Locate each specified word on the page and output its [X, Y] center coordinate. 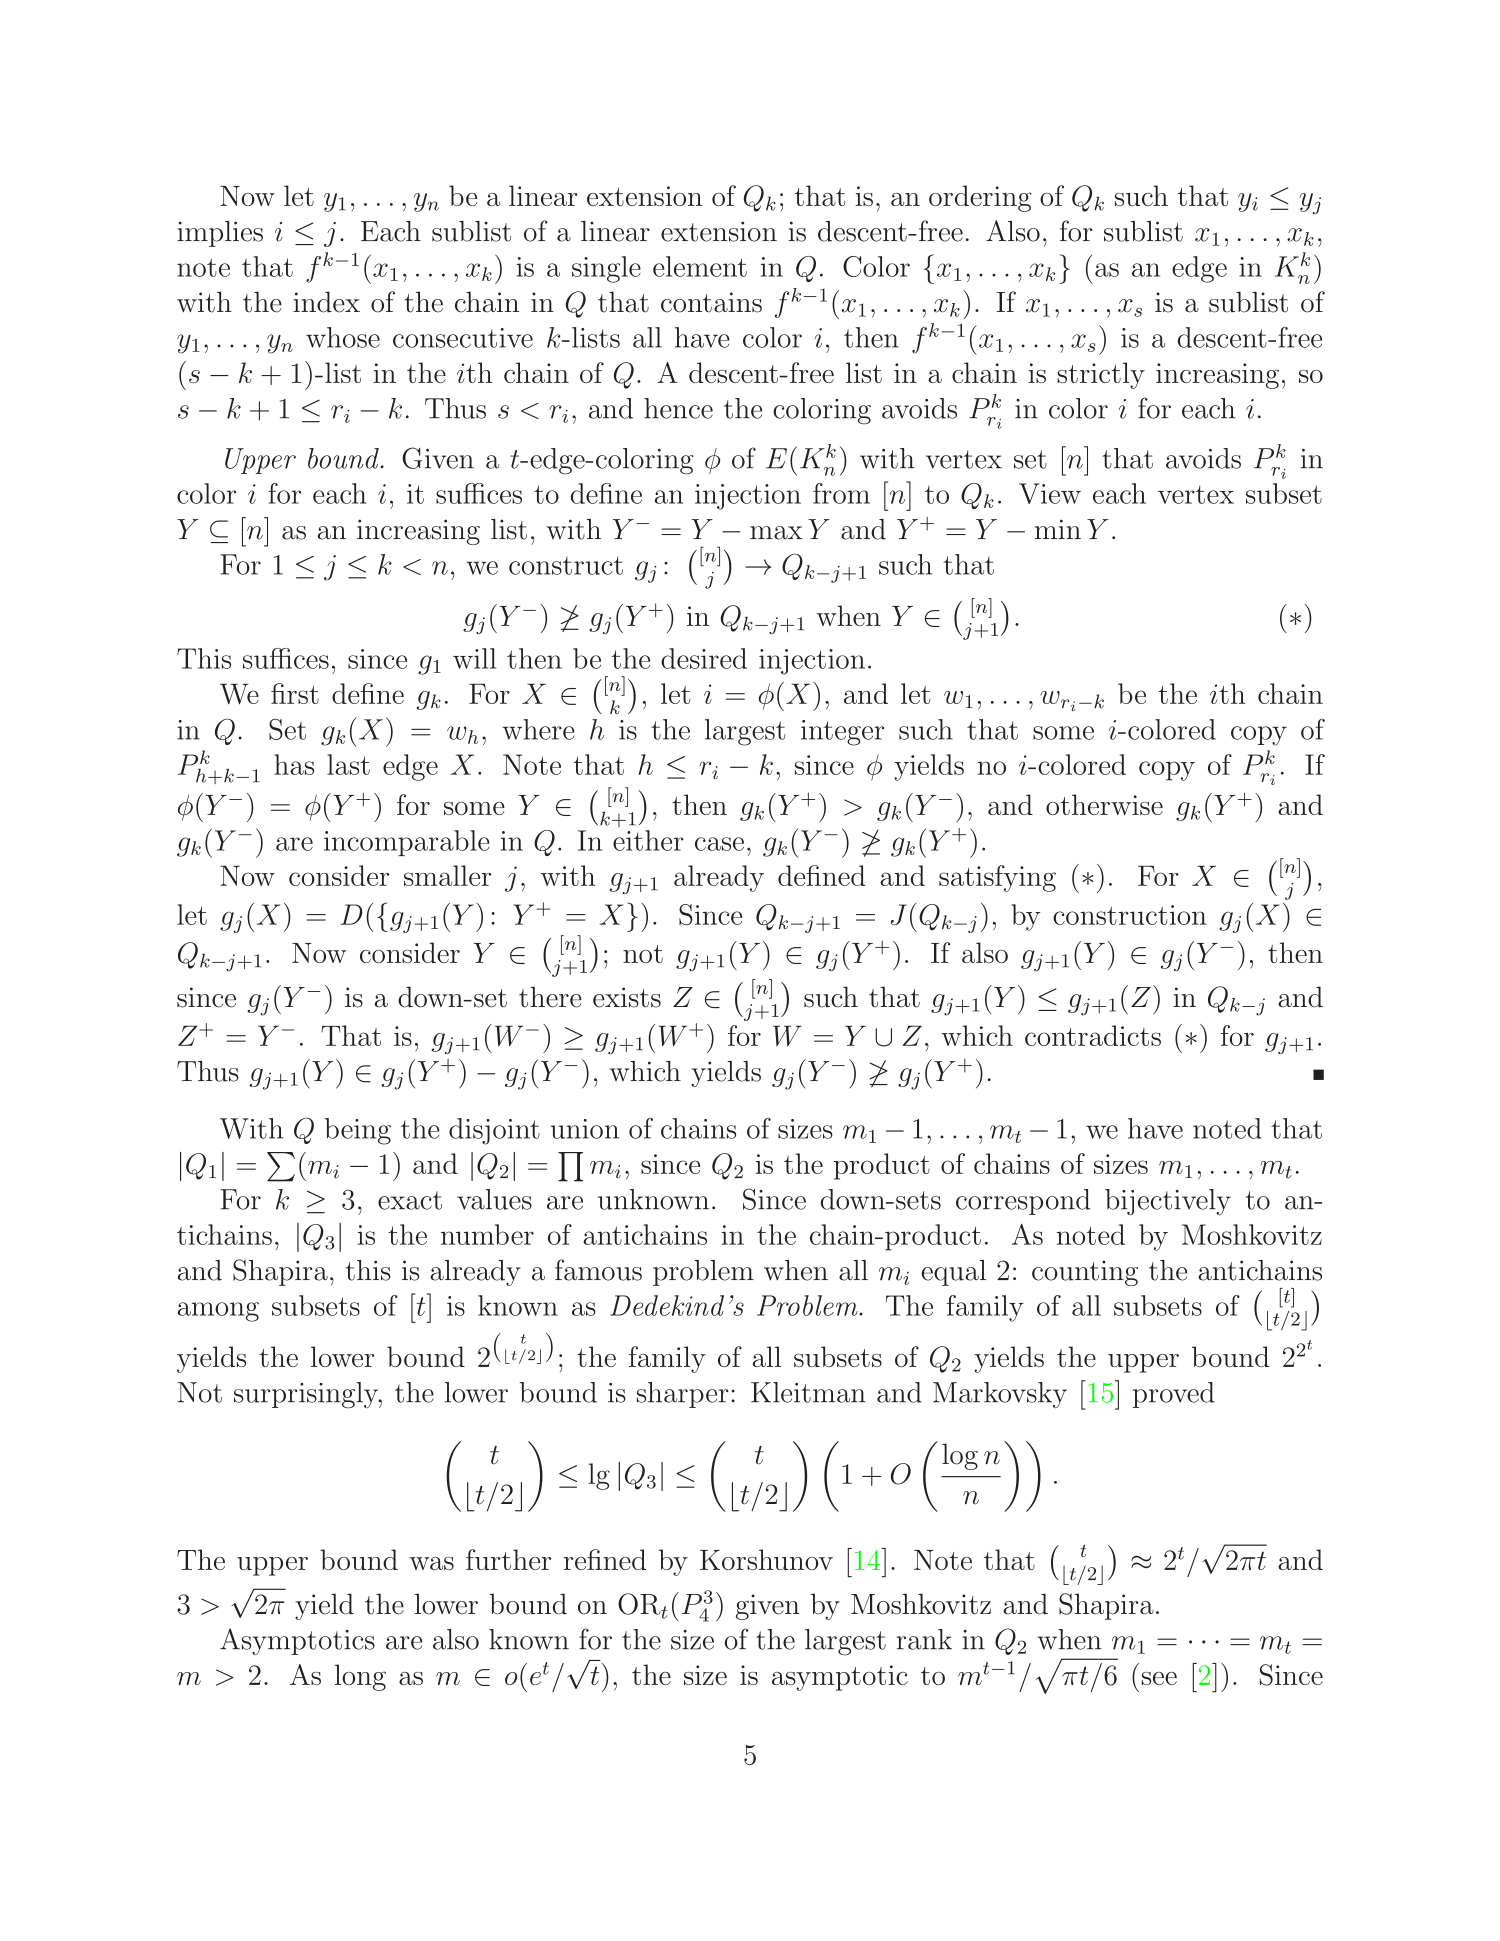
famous [598, 1270]
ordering [980, 198]
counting [1085, 1273]
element [700, 266]
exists [627, 997]
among [218, 1312]
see [1159, 1678]
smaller [447, 875]
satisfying [997, 878]
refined [605, 1559]
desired [704, 658]
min [1058, 529]
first [295, 693]
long [360, 1677]
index [326, 302]
